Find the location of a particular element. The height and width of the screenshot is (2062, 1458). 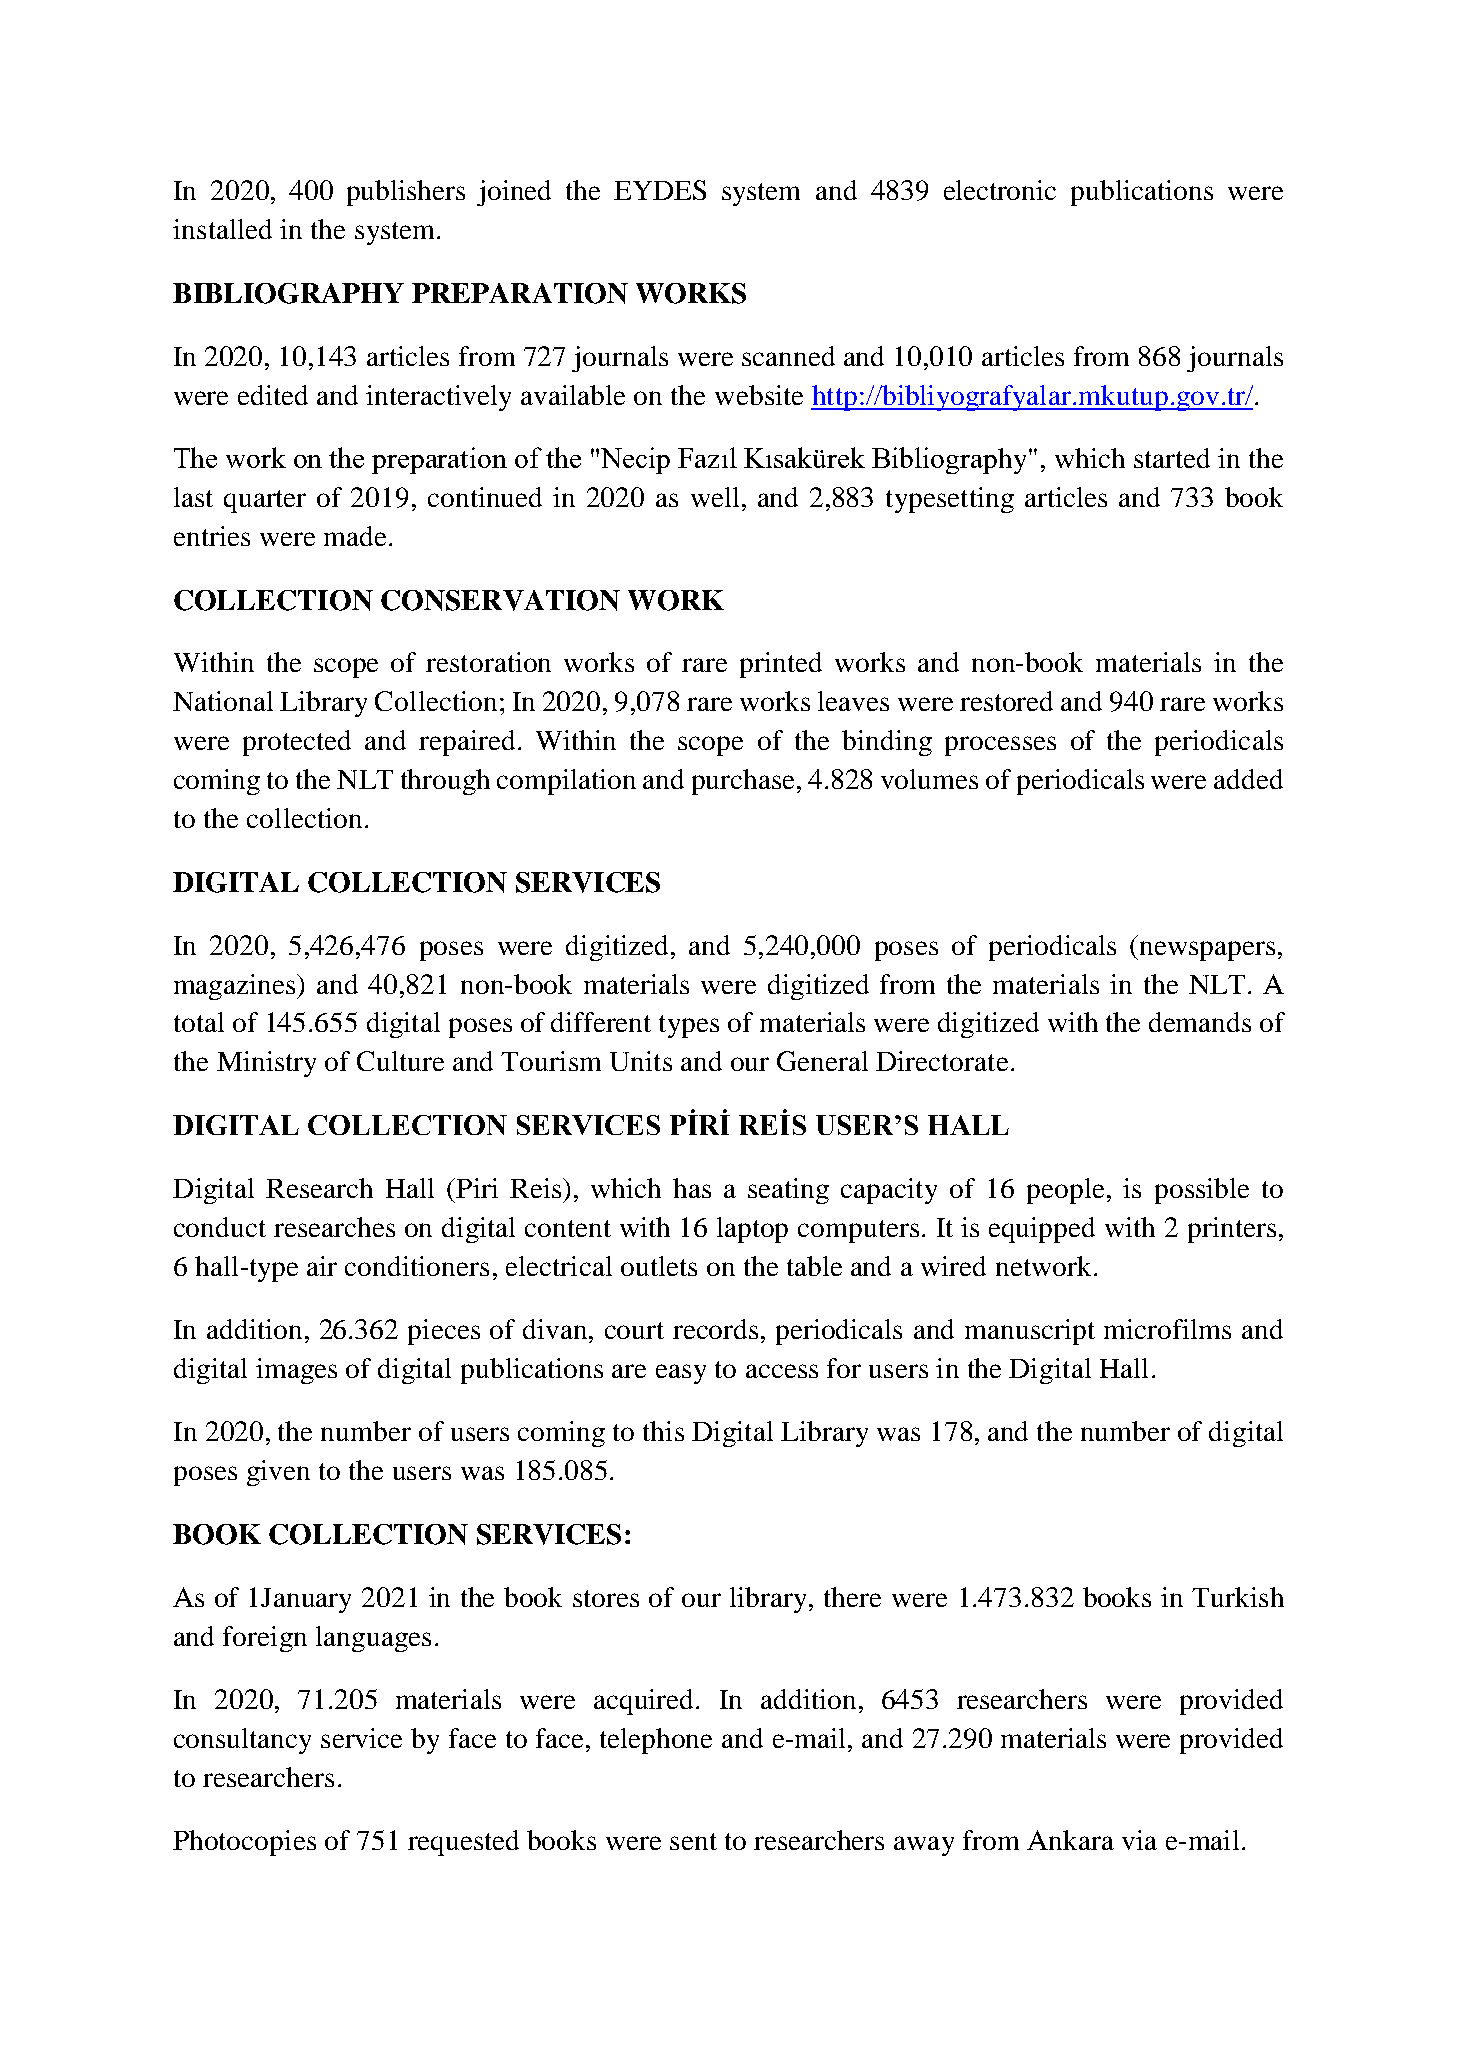

images is located at coordinates (296, 1371).
